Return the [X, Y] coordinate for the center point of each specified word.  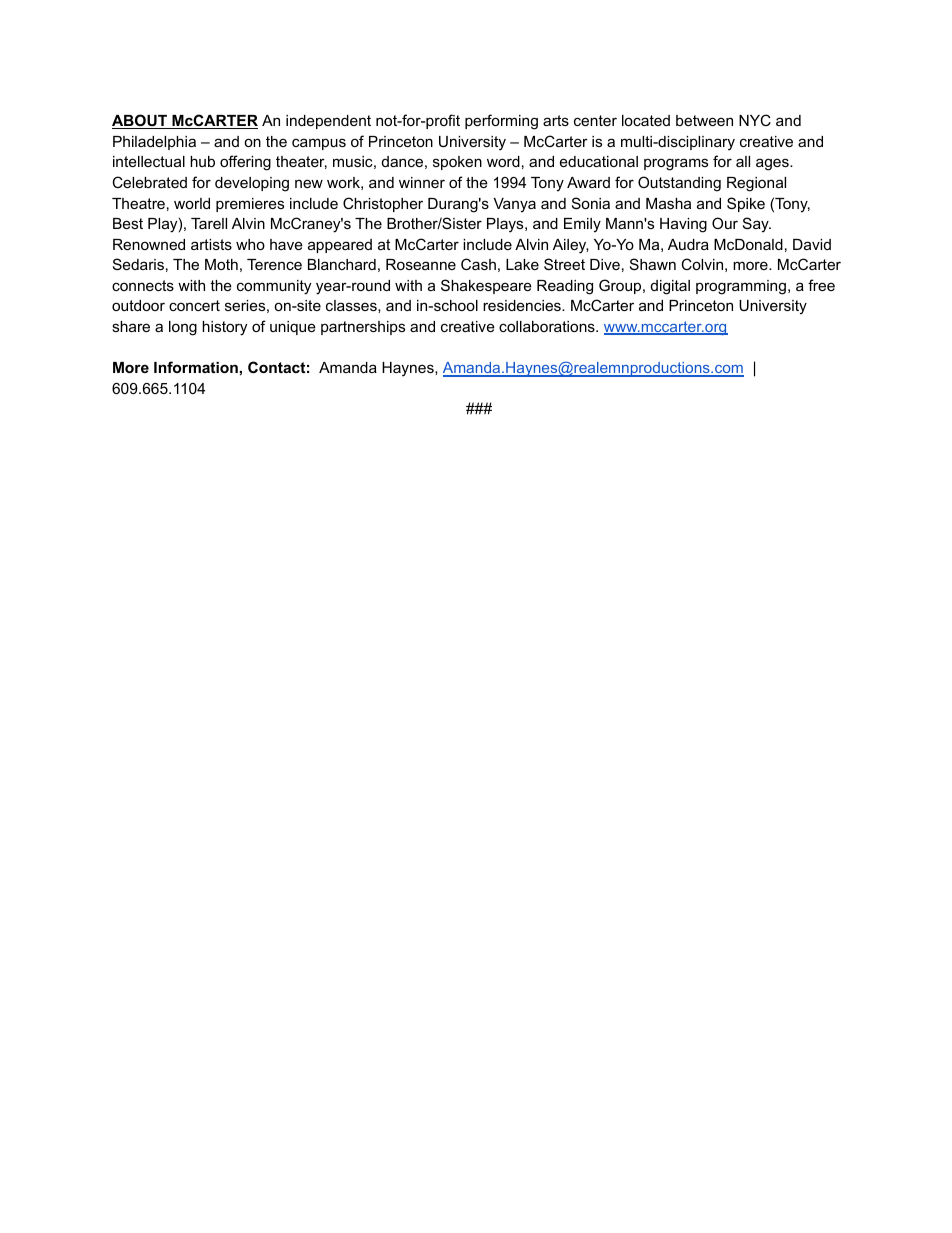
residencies [523, 305]
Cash [478, 264]
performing [501, 122]
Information [196, 367]
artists [211, 244]
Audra [688, 244]
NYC [755, 120]
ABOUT [140, 121]
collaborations [548, 326]
